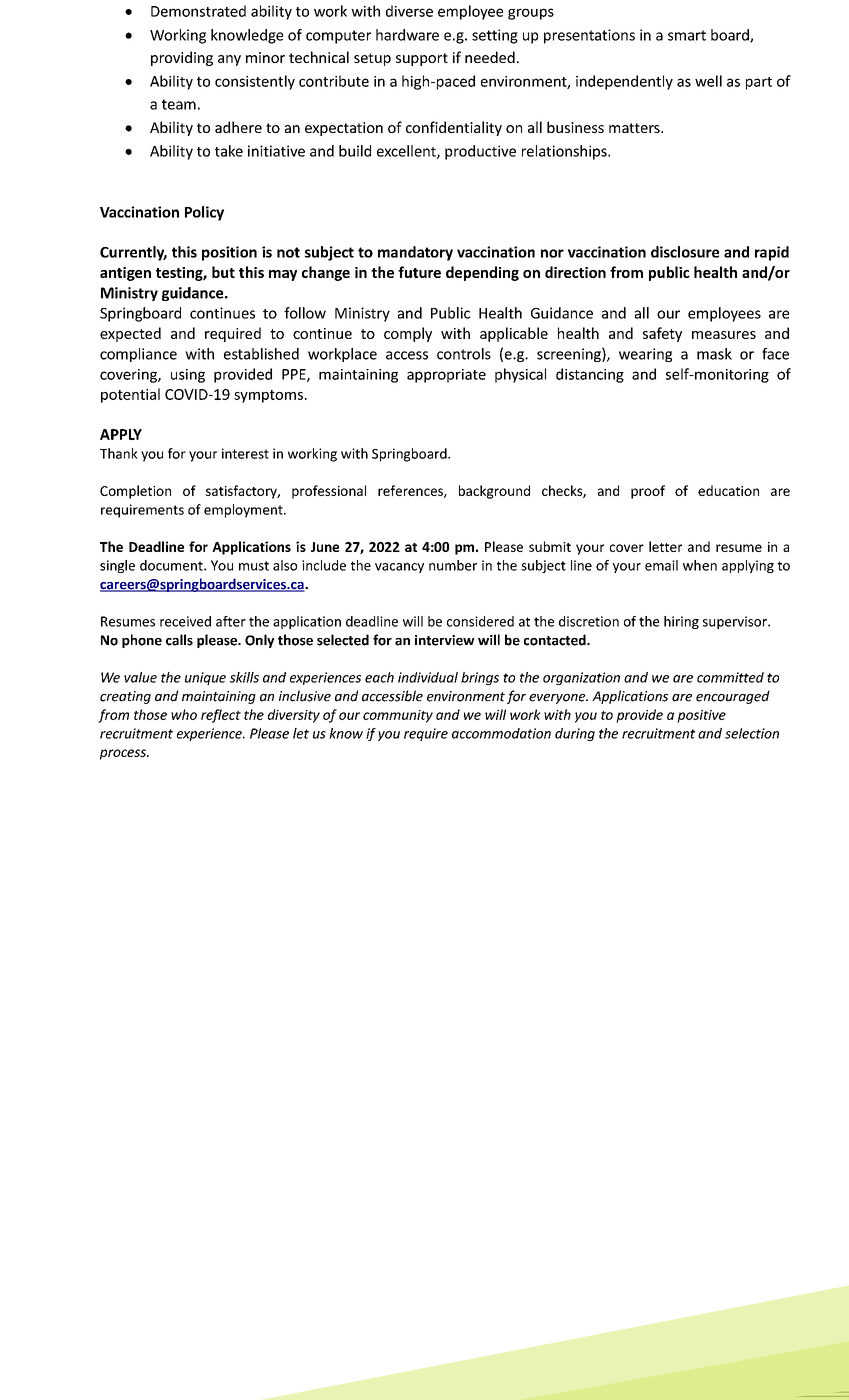 Image resolution: width=849 pixels, height=1400 pixels. Describe the element at coordinates (407, 35) in the screenshot. I see `hardware` at that location.
